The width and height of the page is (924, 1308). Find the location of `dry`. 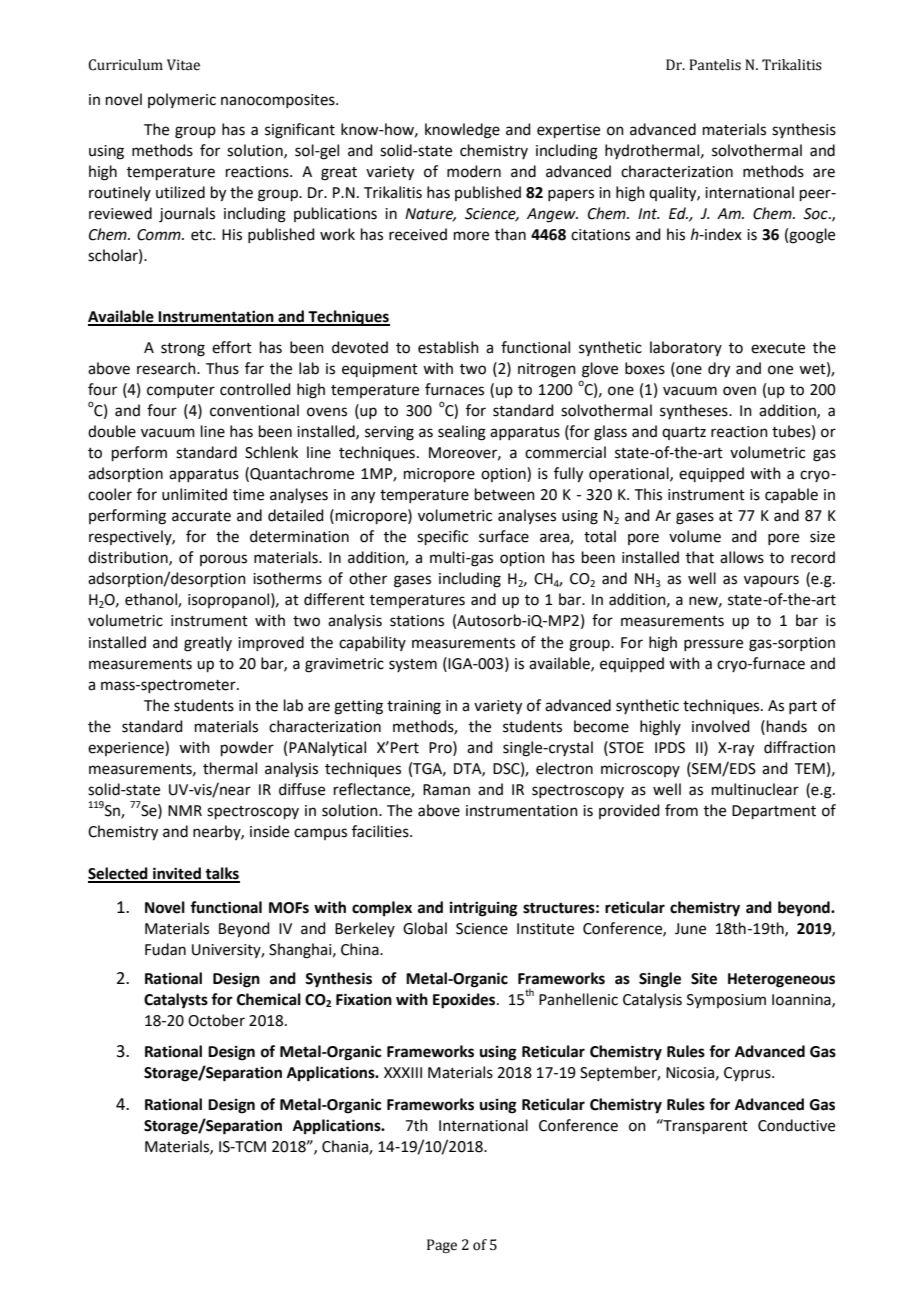

dry is located at coordinates (719, 370).
